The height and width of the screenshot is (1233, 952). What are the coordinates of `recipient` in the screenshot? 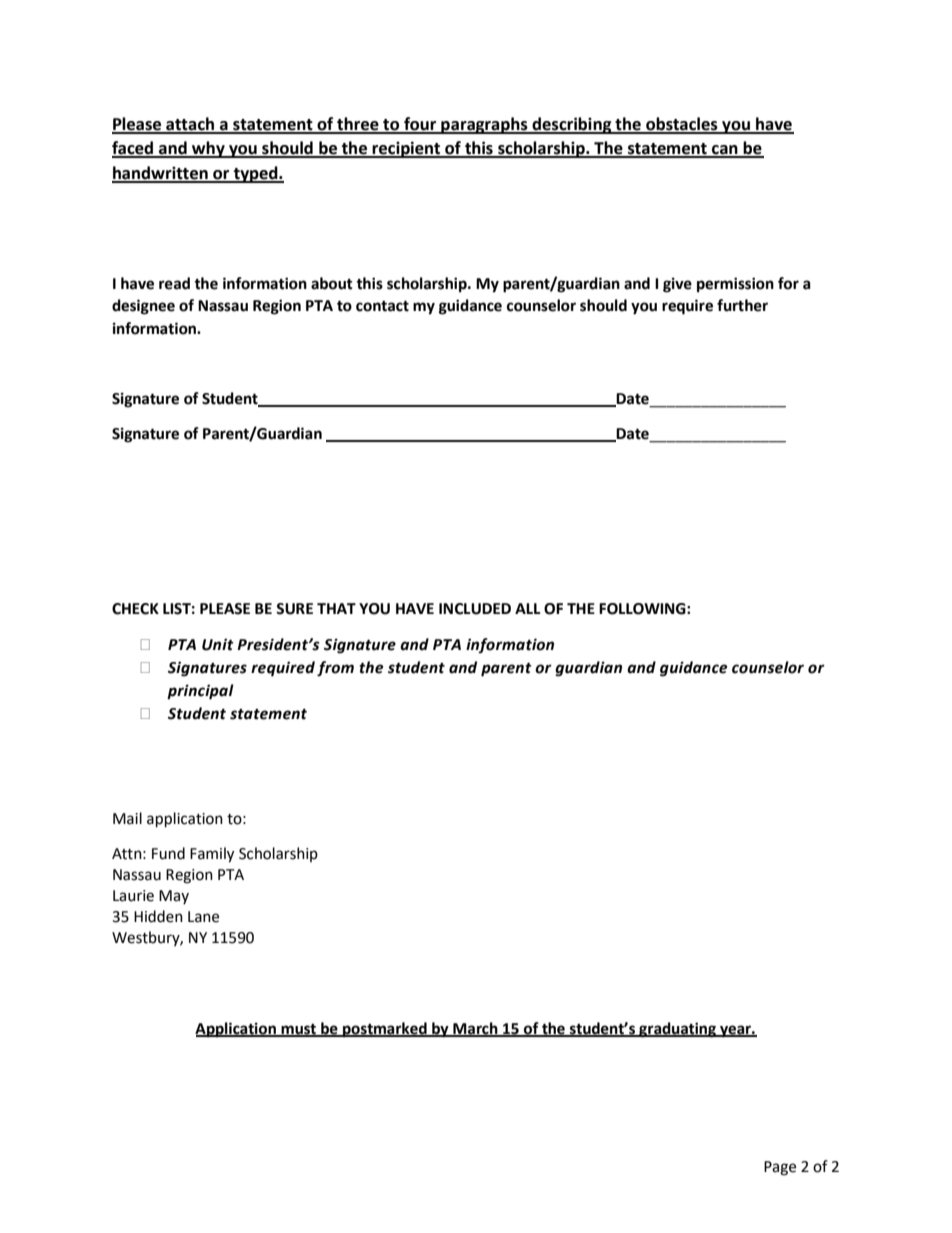 It's located at (407, 149).
